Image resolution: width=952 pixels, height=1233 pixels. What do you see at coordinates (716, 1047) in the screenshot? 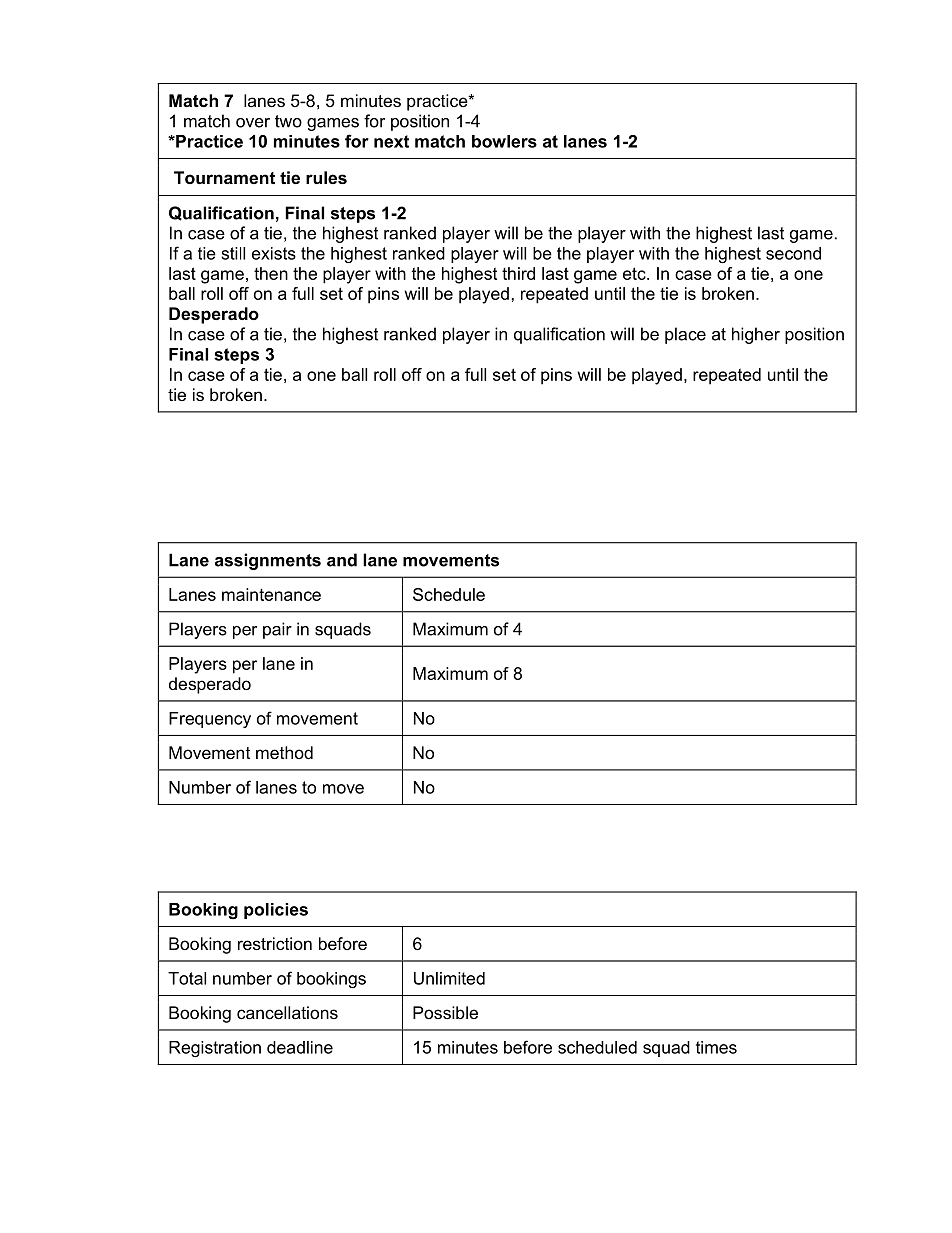
I see `times` at bounding box center [716, 1047].
